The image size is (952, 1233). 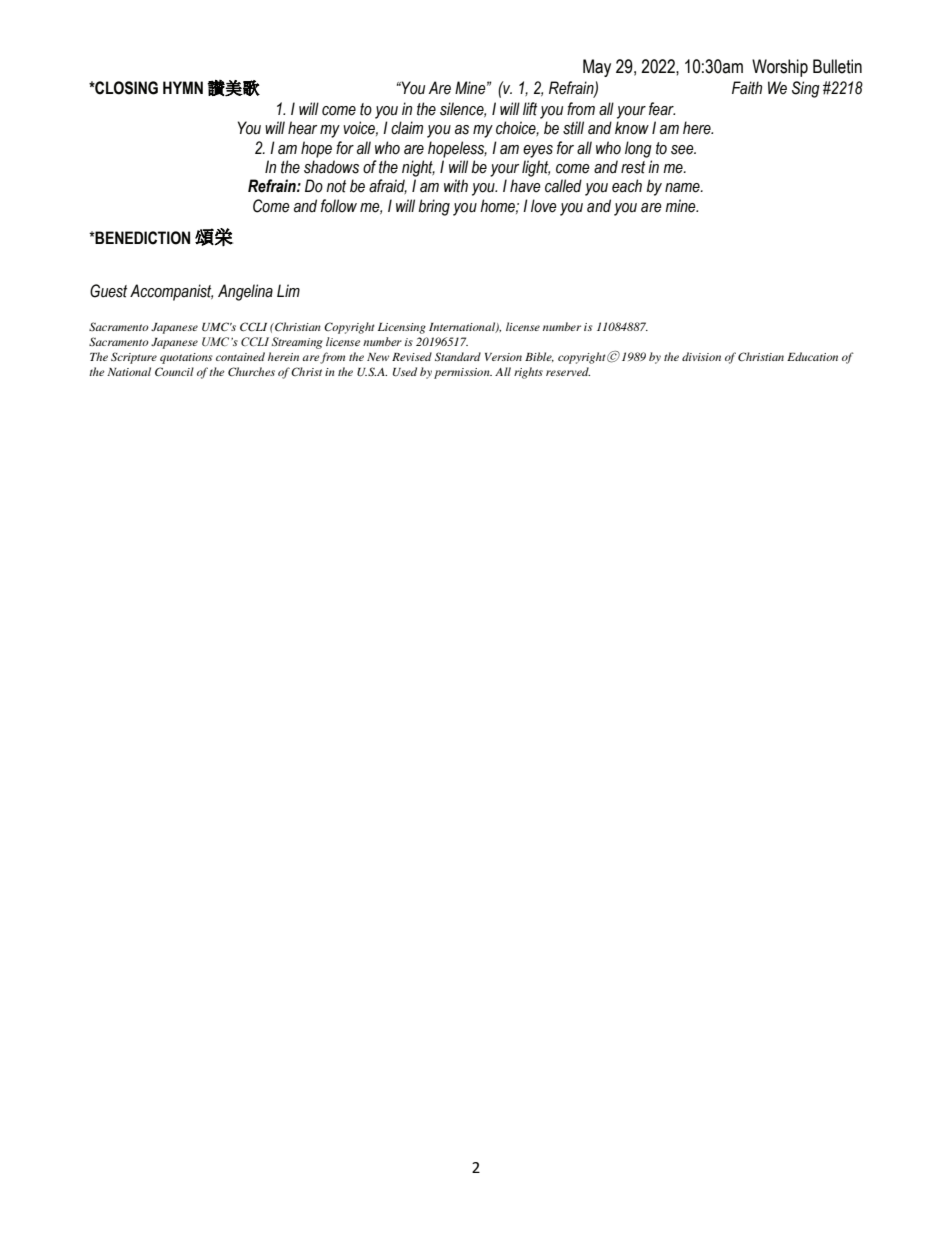 I want to click on quotations, so click(x=186, y=358).
